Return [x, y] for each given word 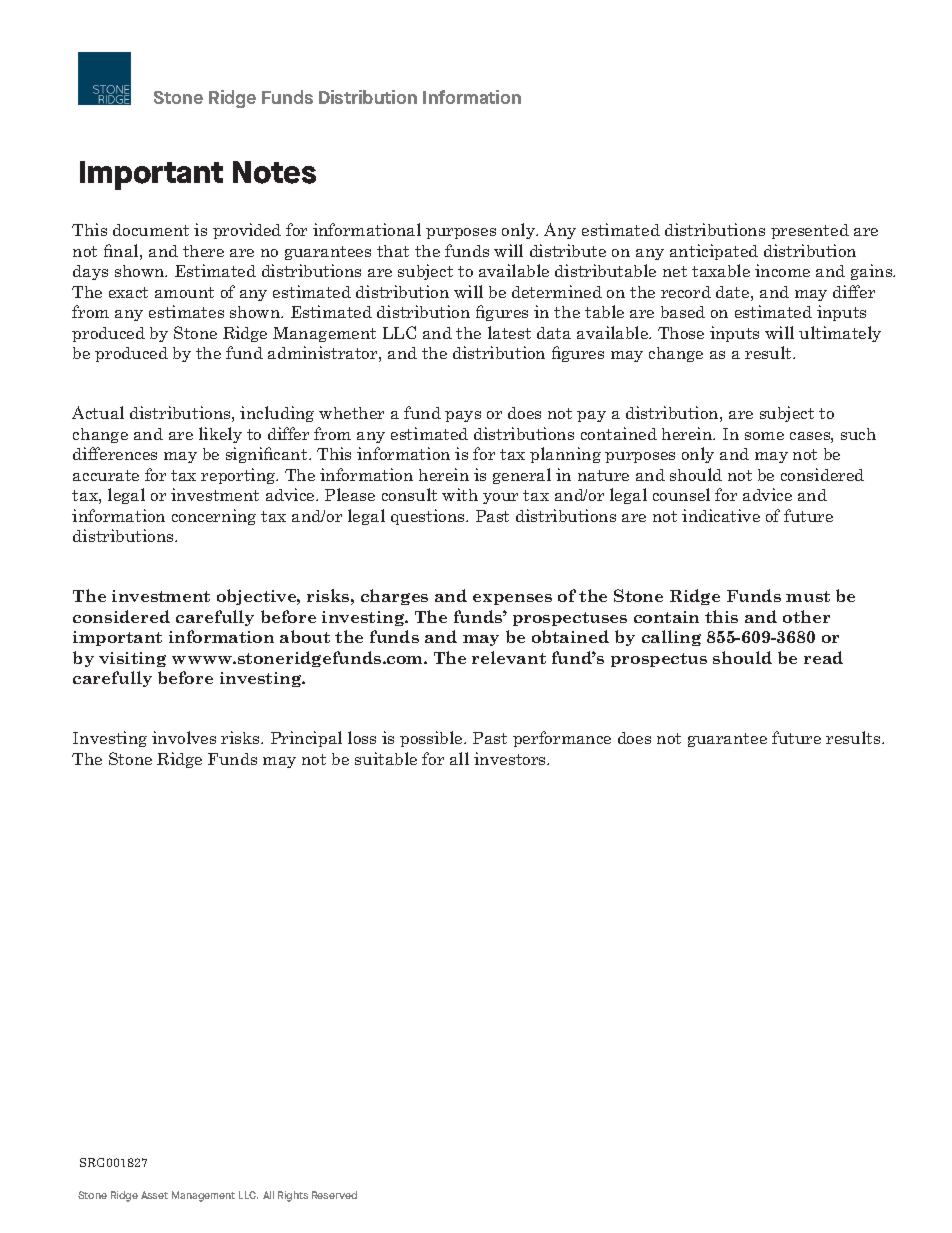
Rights [293, 1196]
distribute [568, 250]
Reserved [334, 1195]
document [151, 230]
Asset [154, 1195]
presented [810, 231]
